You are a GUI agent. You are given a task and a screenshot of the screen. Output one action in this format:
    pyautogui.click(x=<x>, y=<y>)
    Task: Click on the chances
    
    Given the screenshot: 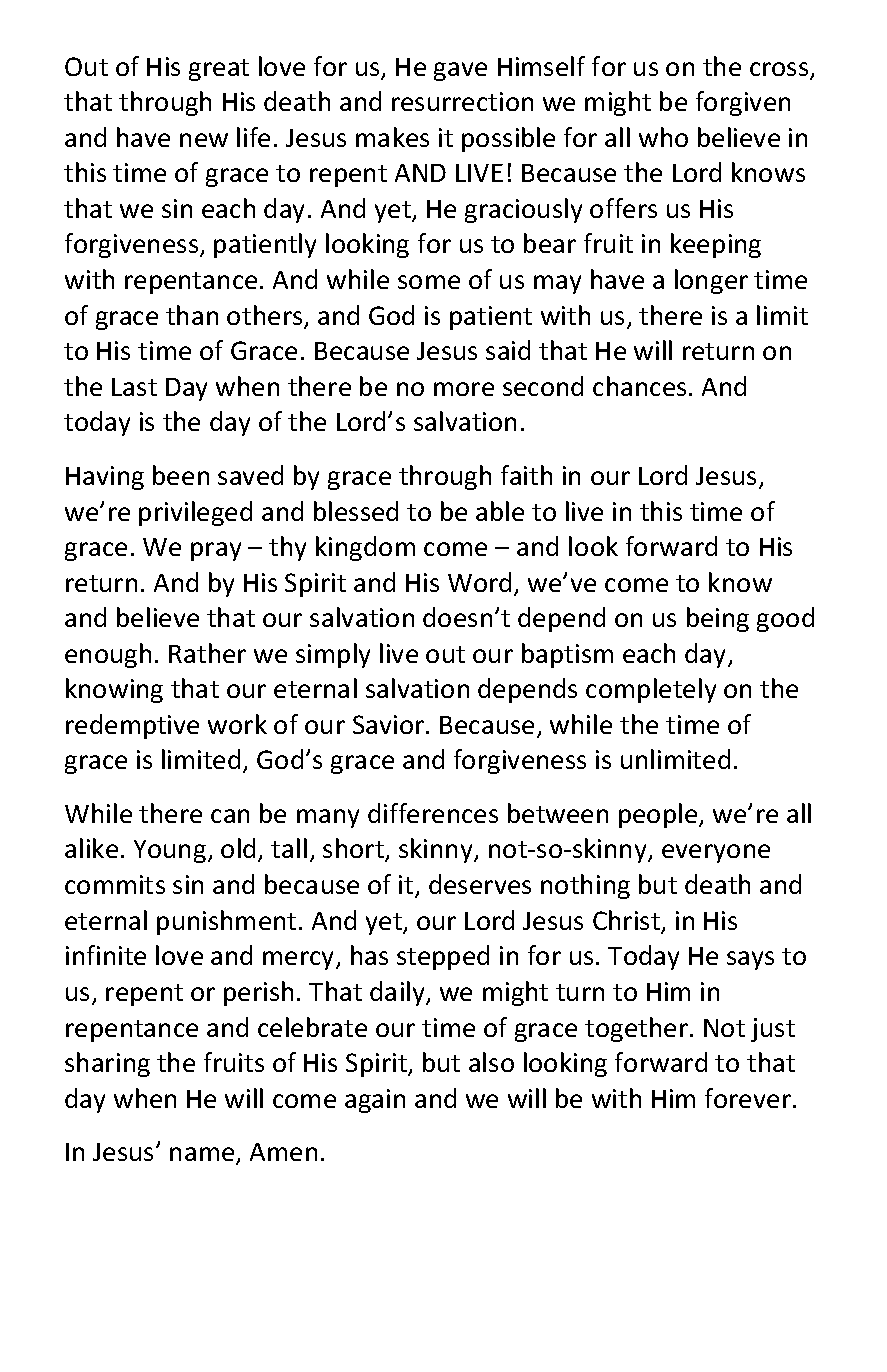 What is the action you would take?
    pyautogui.click(x=639, y=386)
